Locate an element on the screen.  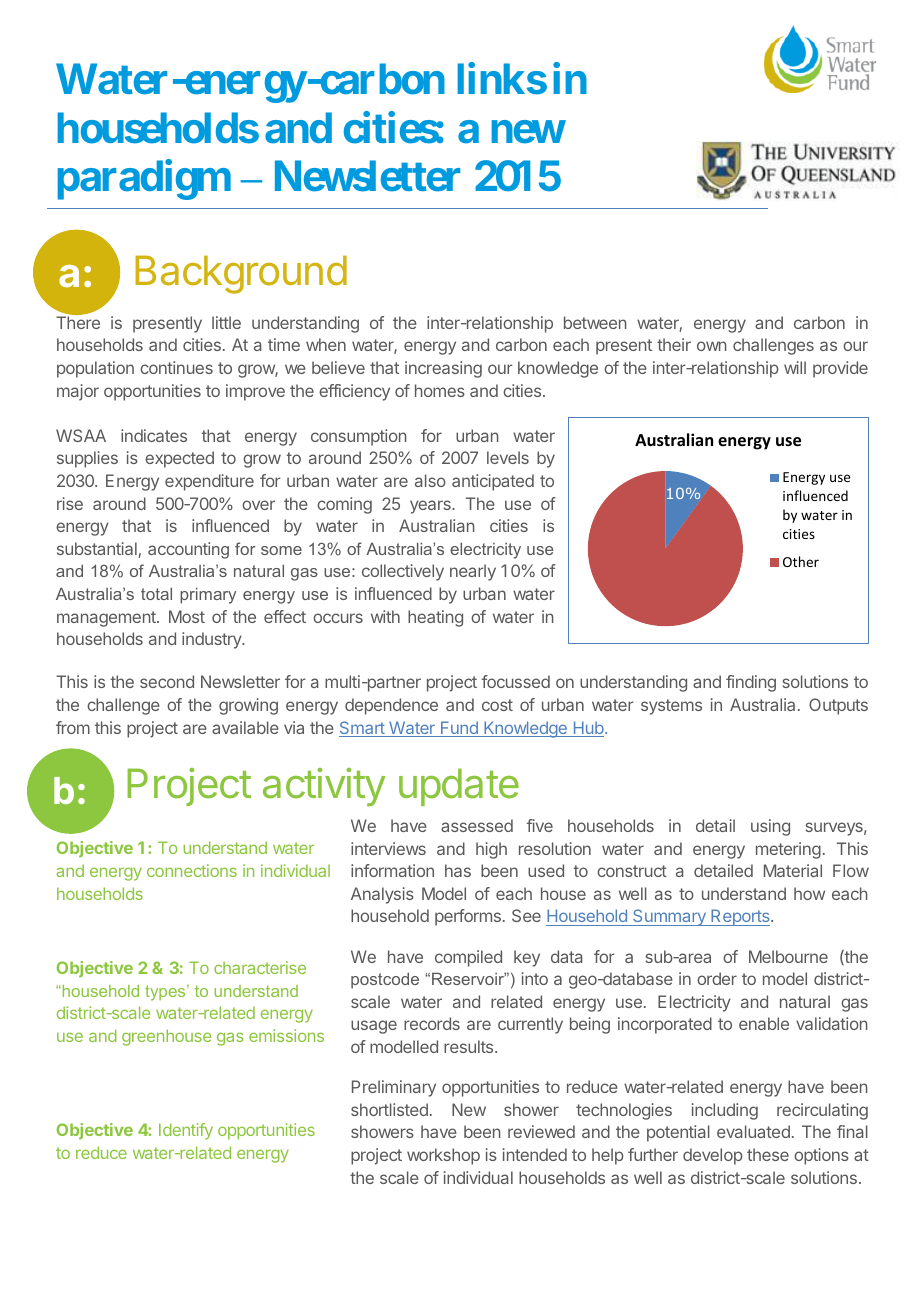
between is located at coordinates (595, 322).
